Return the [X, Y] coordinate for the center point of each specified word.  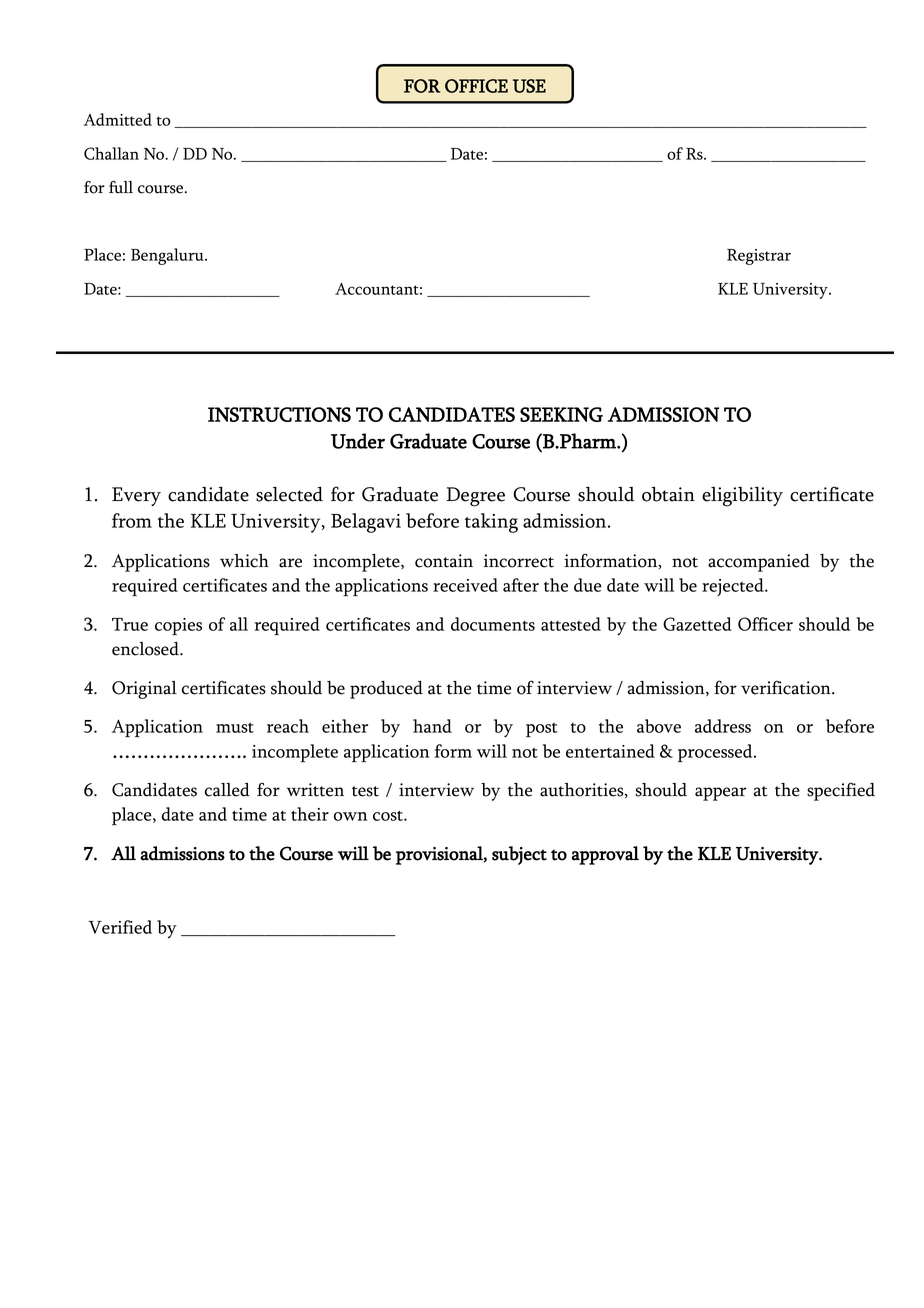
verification [787, 687]
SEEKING [561, 414]
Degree [475, 497]
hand [432, 726]
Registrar [759, 257]
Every [136, 496]
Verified [120, 927]
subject [519, 855]
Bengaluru [168, 256]
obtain [668, 494]
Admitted [118, 119]
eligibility [742, 496]
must [235, 728]
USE [529, 86]
